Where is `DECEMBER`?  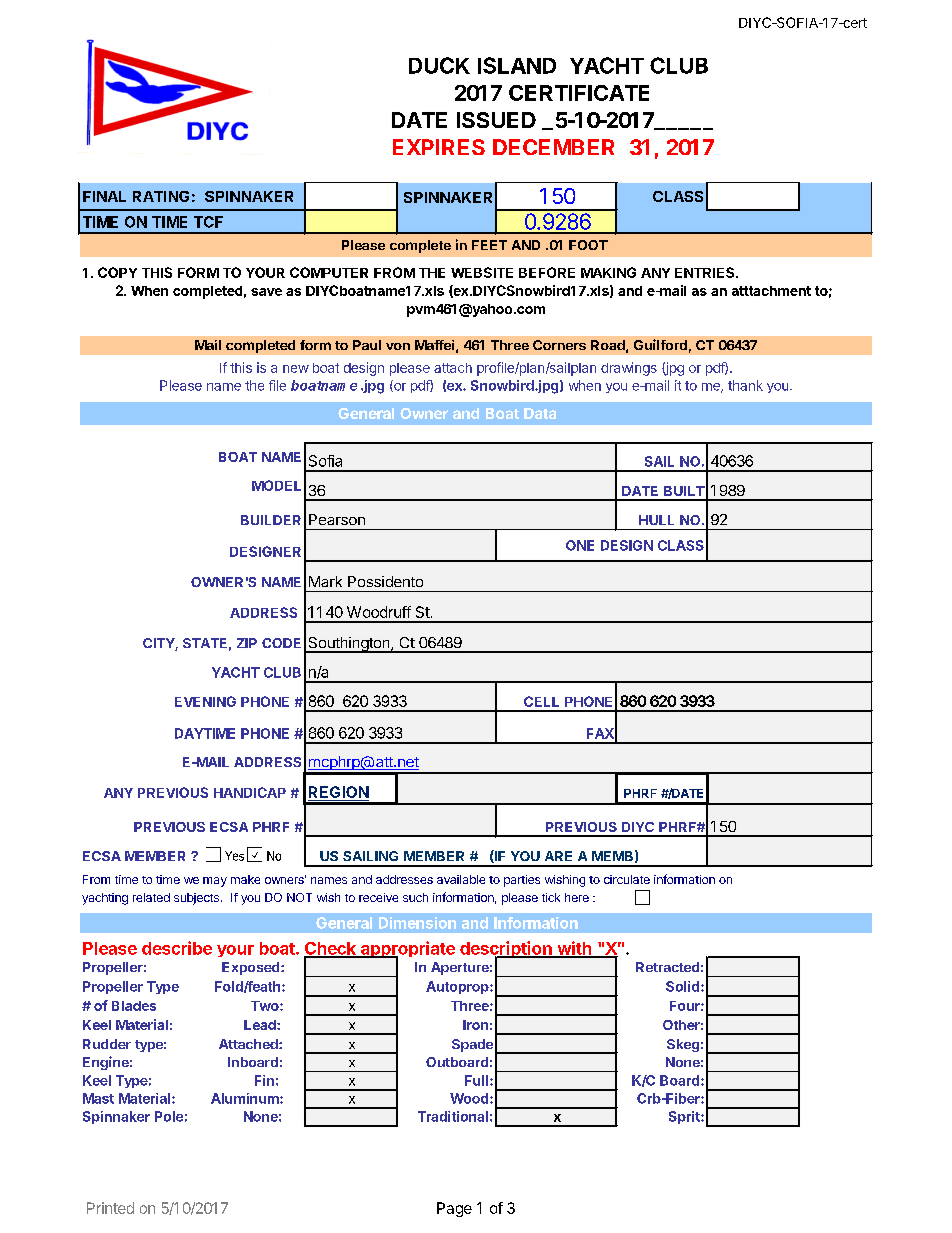
DECEMBER is located at coordinates (553, 147).
